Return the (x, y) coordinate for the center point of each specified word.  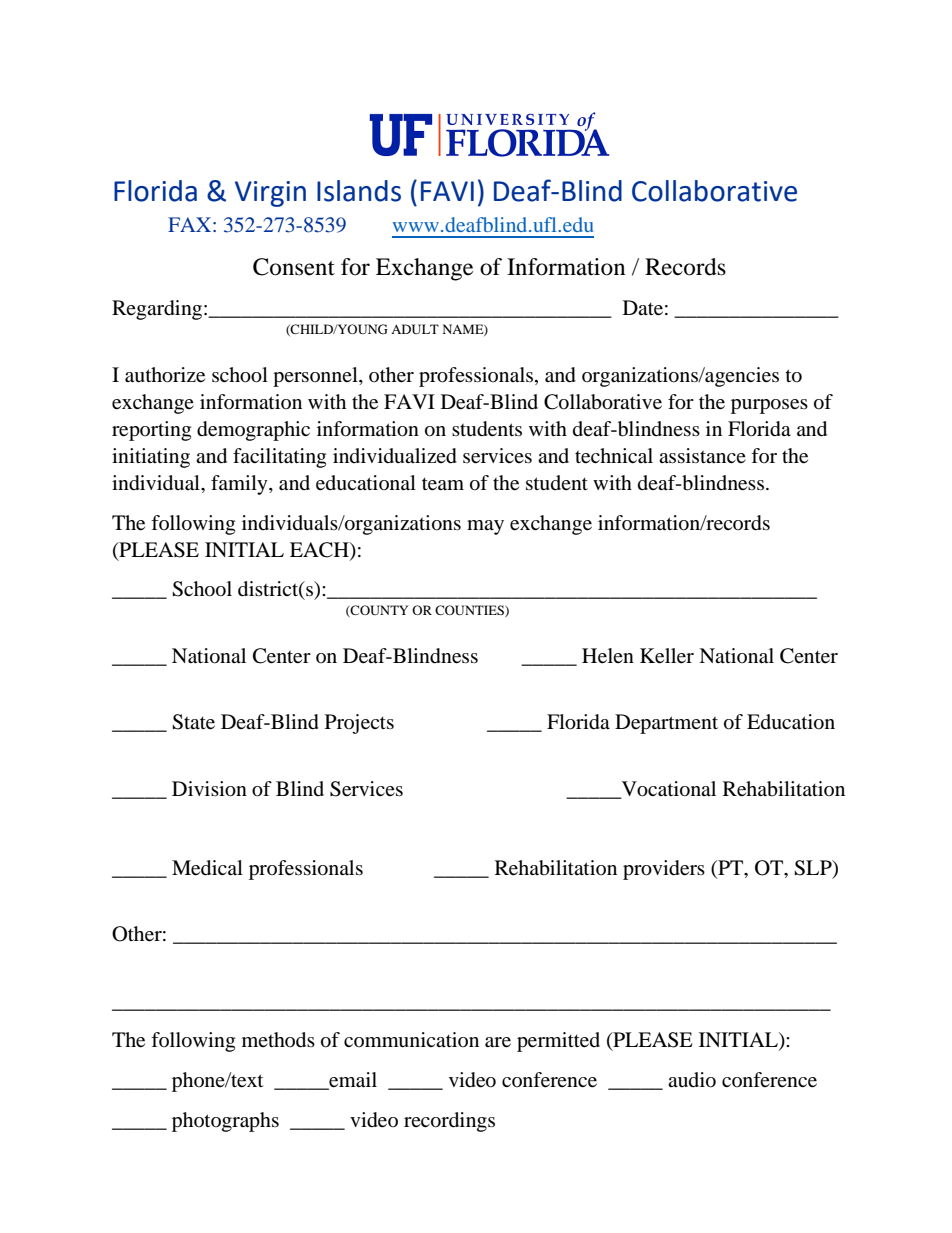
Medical (207, 868)
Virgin (270, 194)
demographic (253, 431)
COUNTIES (470, 611)
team (443, 484)
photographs (225, 1122)
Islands (359, 191)
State (193, 722)
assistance (702, 455)
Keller (667, 656)
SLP (814, 869)
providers (664, 870)
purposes (769, 406)
